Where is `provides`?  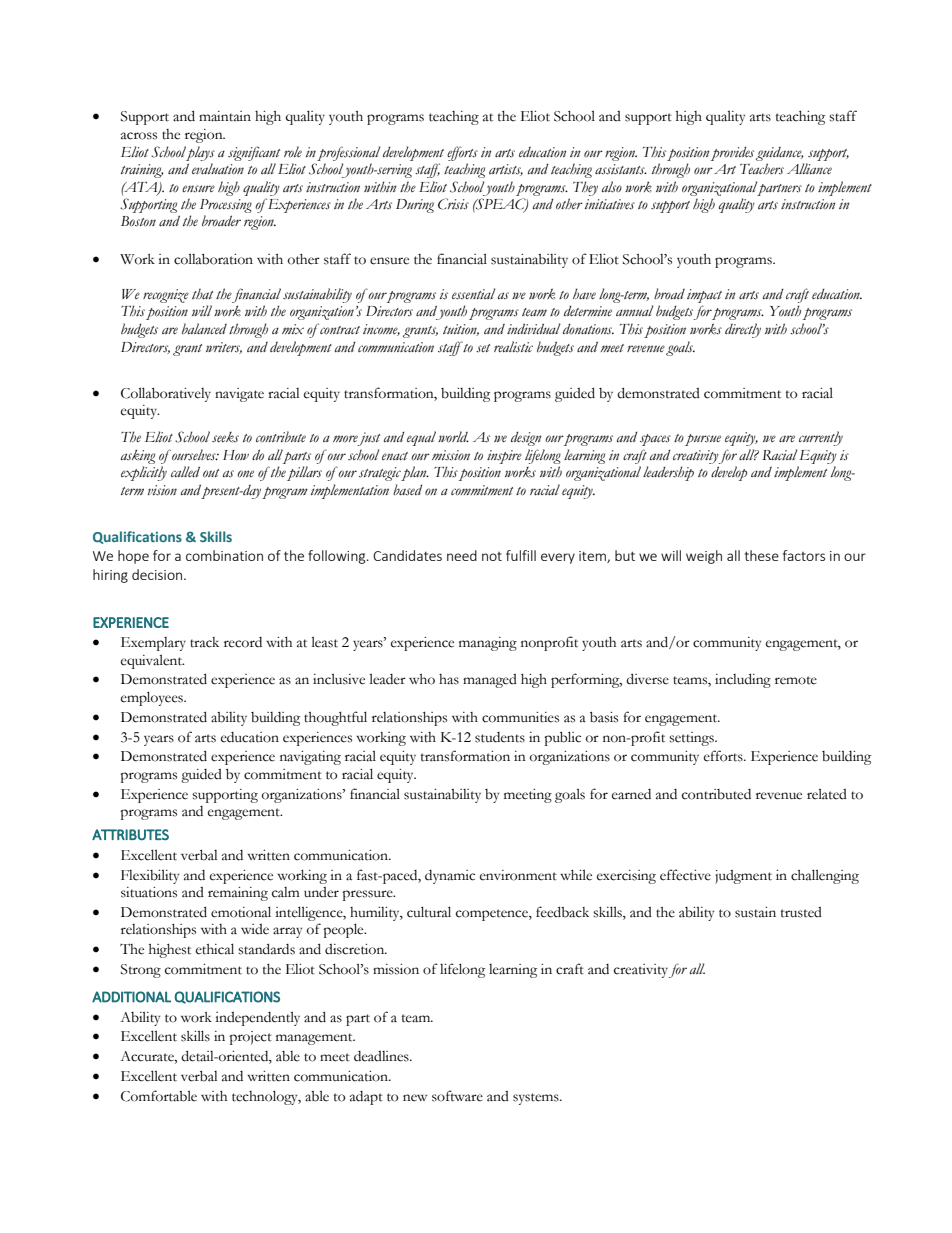
provides is located at coordinates (731, 154).
